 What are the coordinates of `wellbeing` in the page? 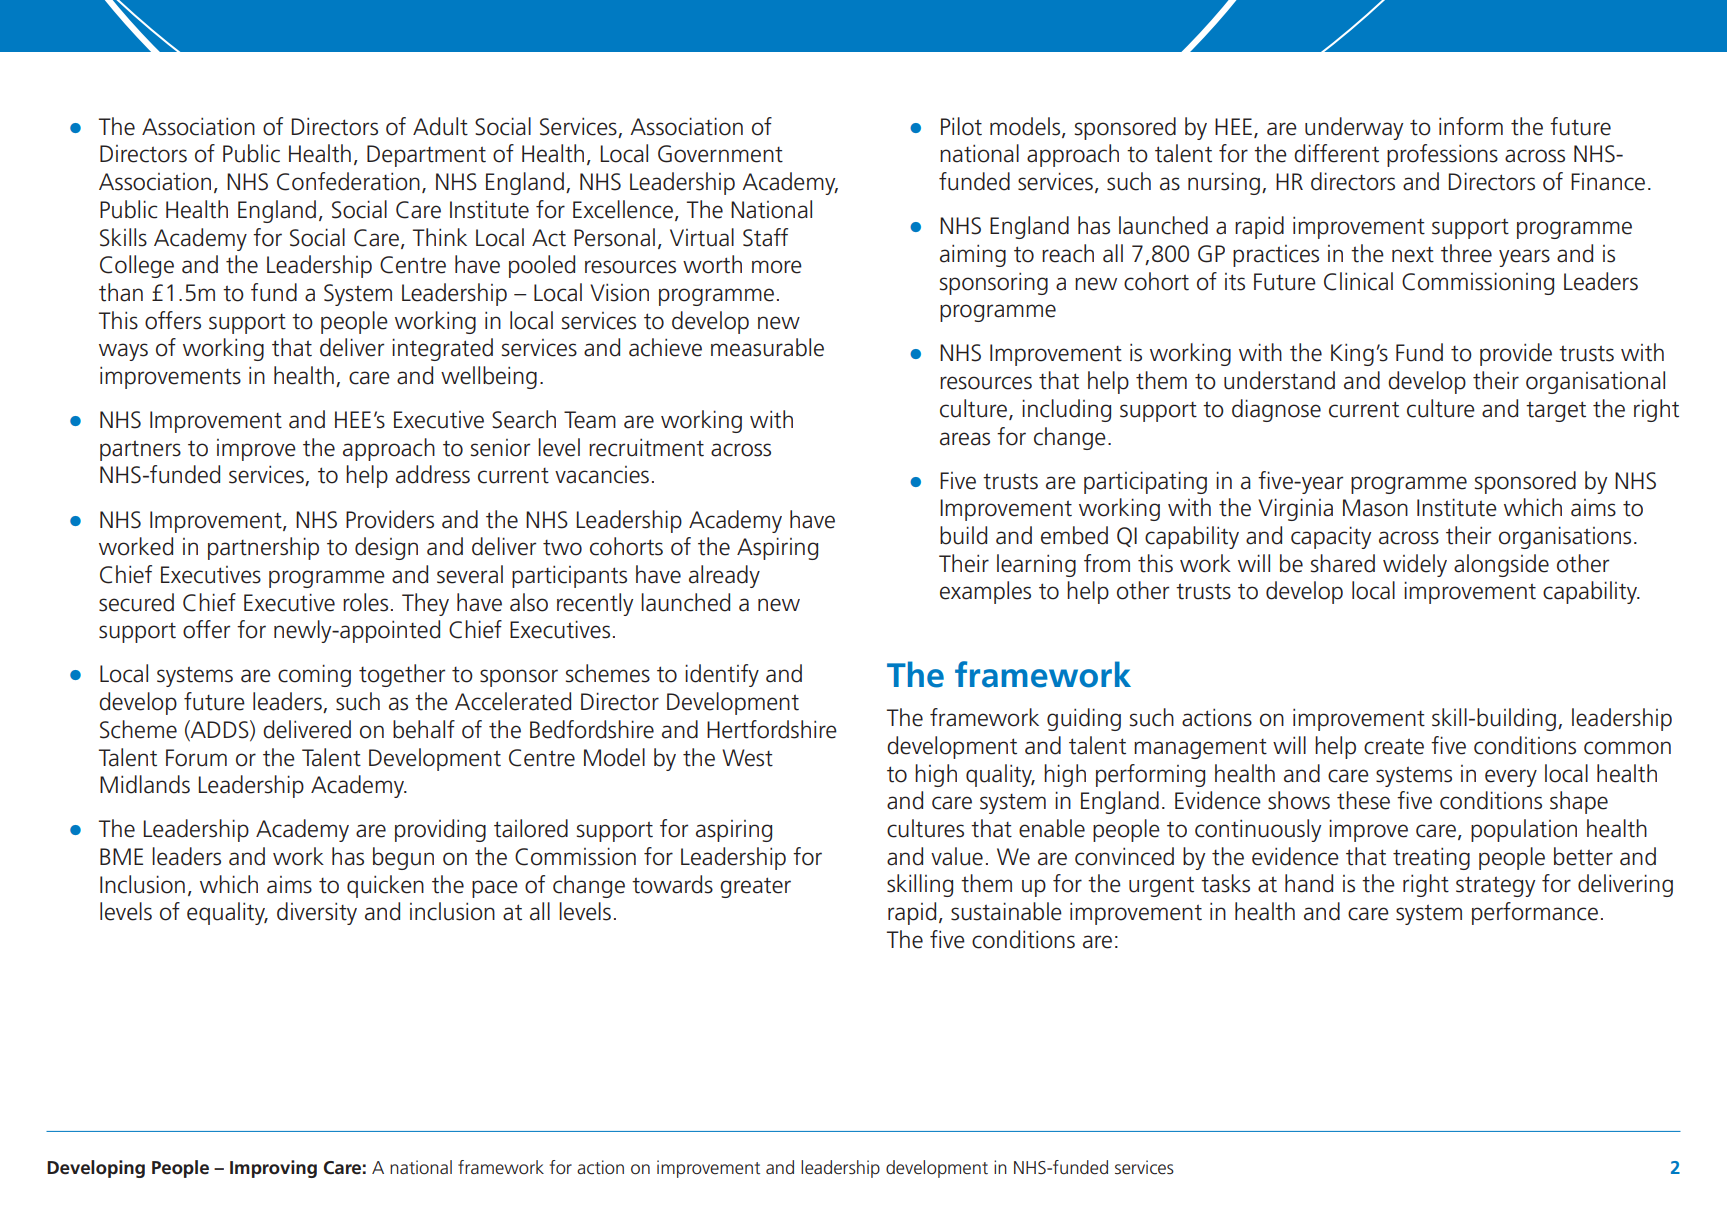 It's located at (489, 377).
